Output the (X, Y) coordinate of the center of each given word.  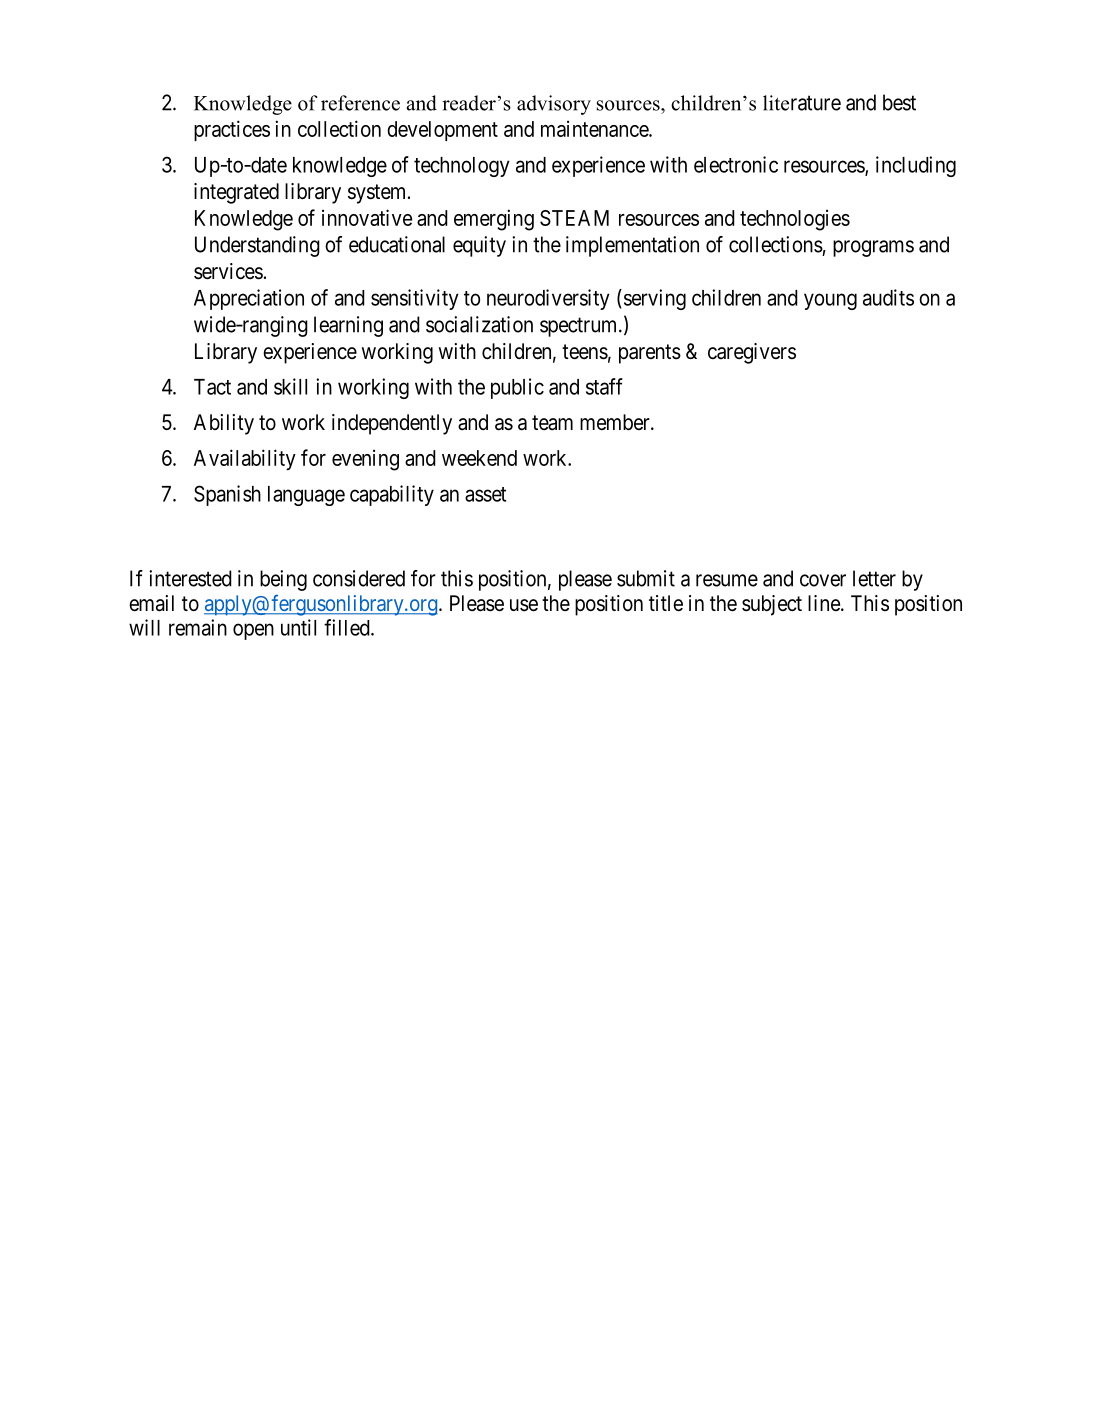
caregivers (752, 353)
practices (232, 130)
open (253, 631)
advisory (554, 105)
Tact (212, 387)
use (524, 605)
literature (802, 103)
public (517, 388)
